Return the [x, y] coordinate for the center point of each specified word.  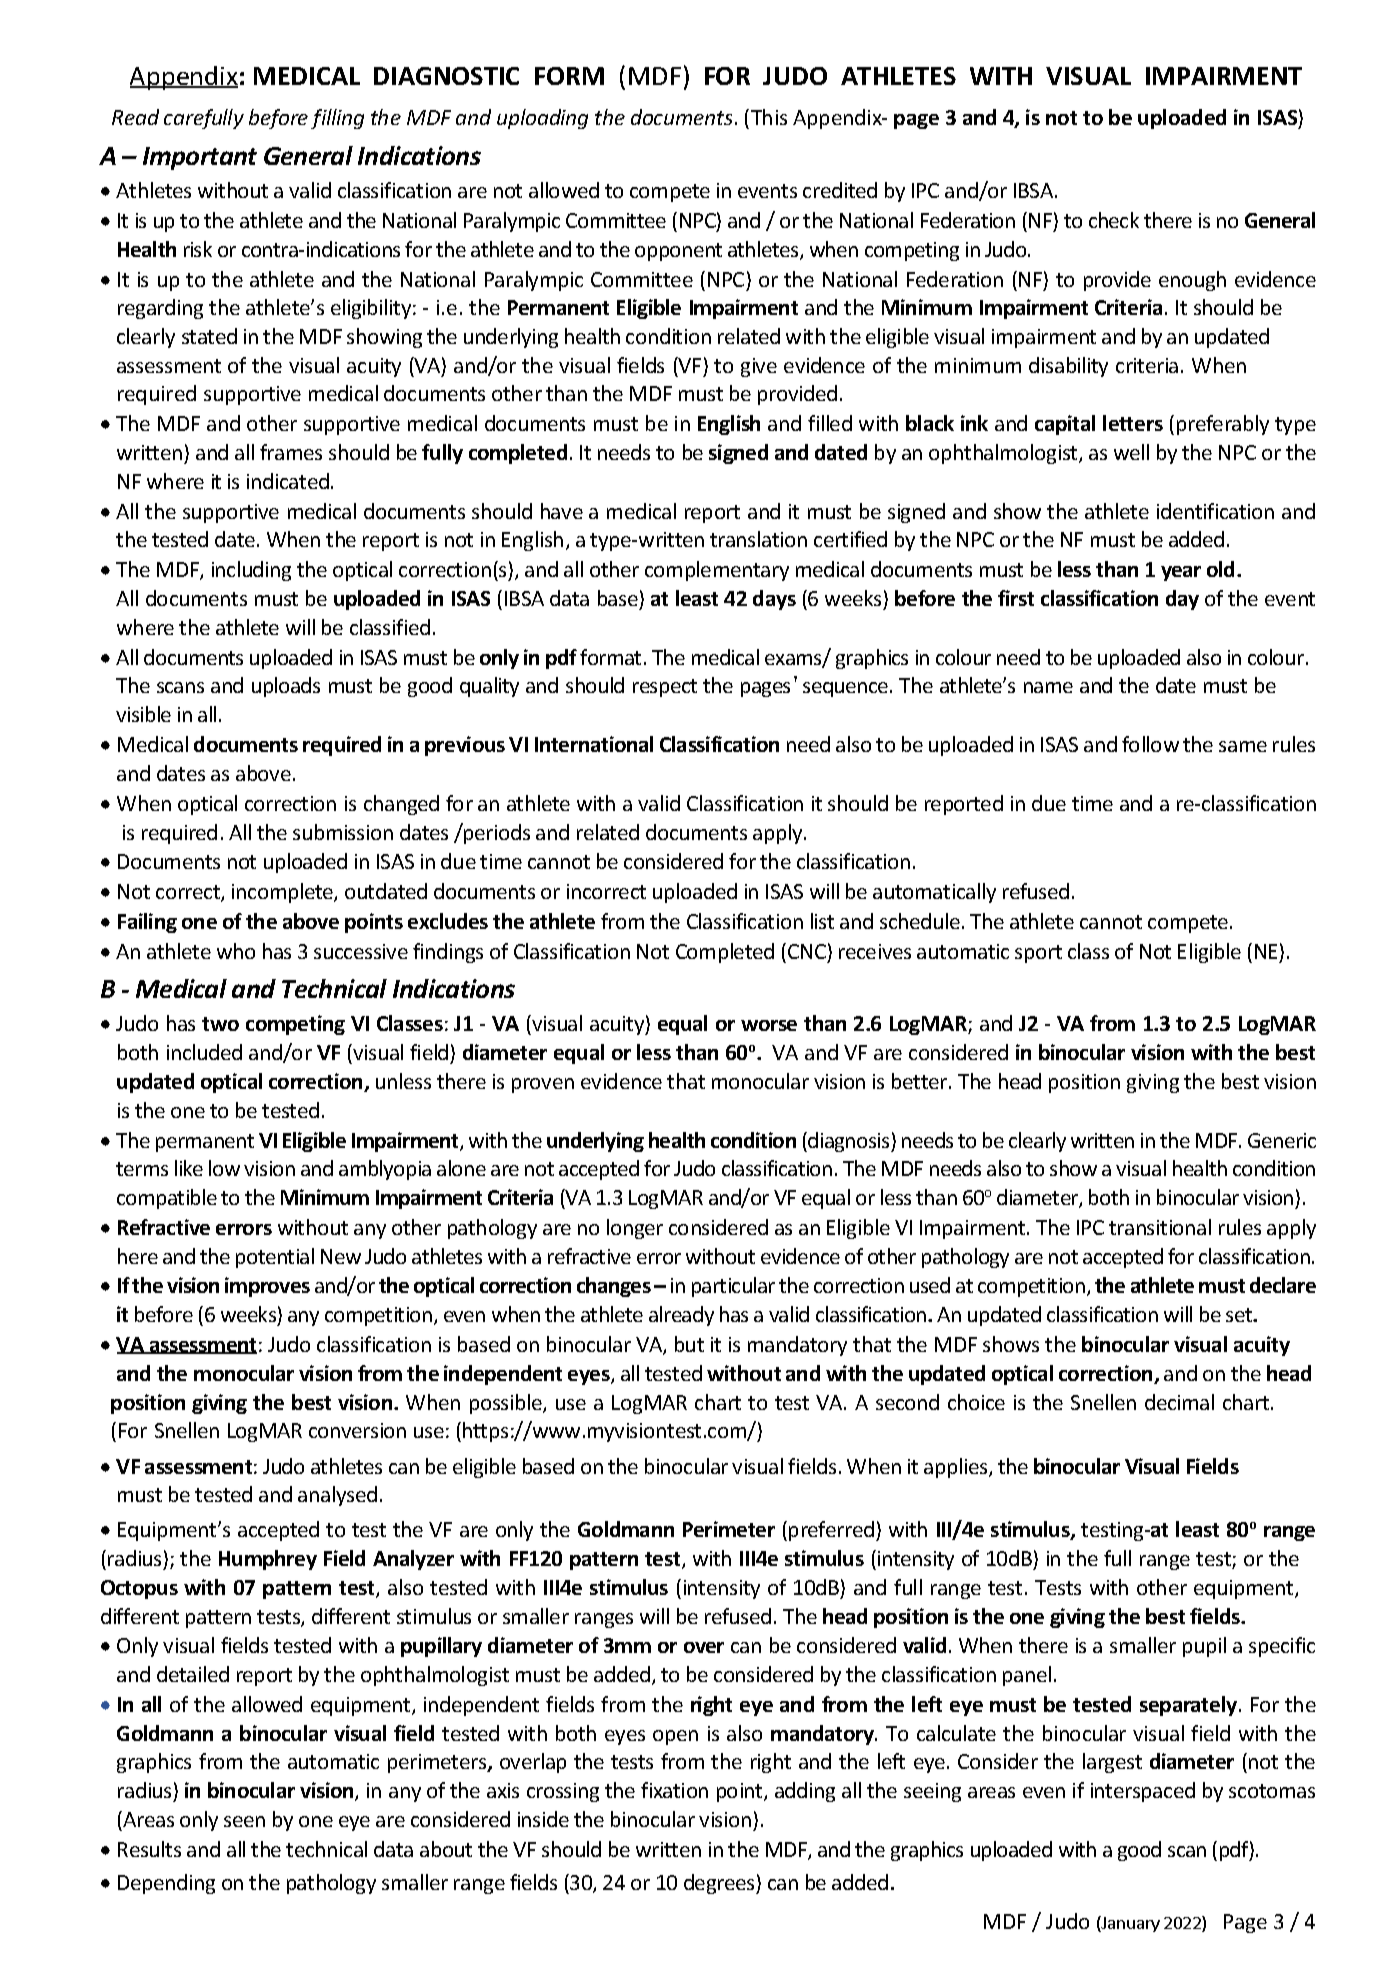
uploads [286, 687]
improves [267, 1287]
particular [733, 1287]
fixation [674, 1790]
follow [1150, 744]
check [1114, 220]
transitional [1160, 1227]
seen [244, 1821]
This [769, 117]
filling [337, 119]
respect [665, 688]
